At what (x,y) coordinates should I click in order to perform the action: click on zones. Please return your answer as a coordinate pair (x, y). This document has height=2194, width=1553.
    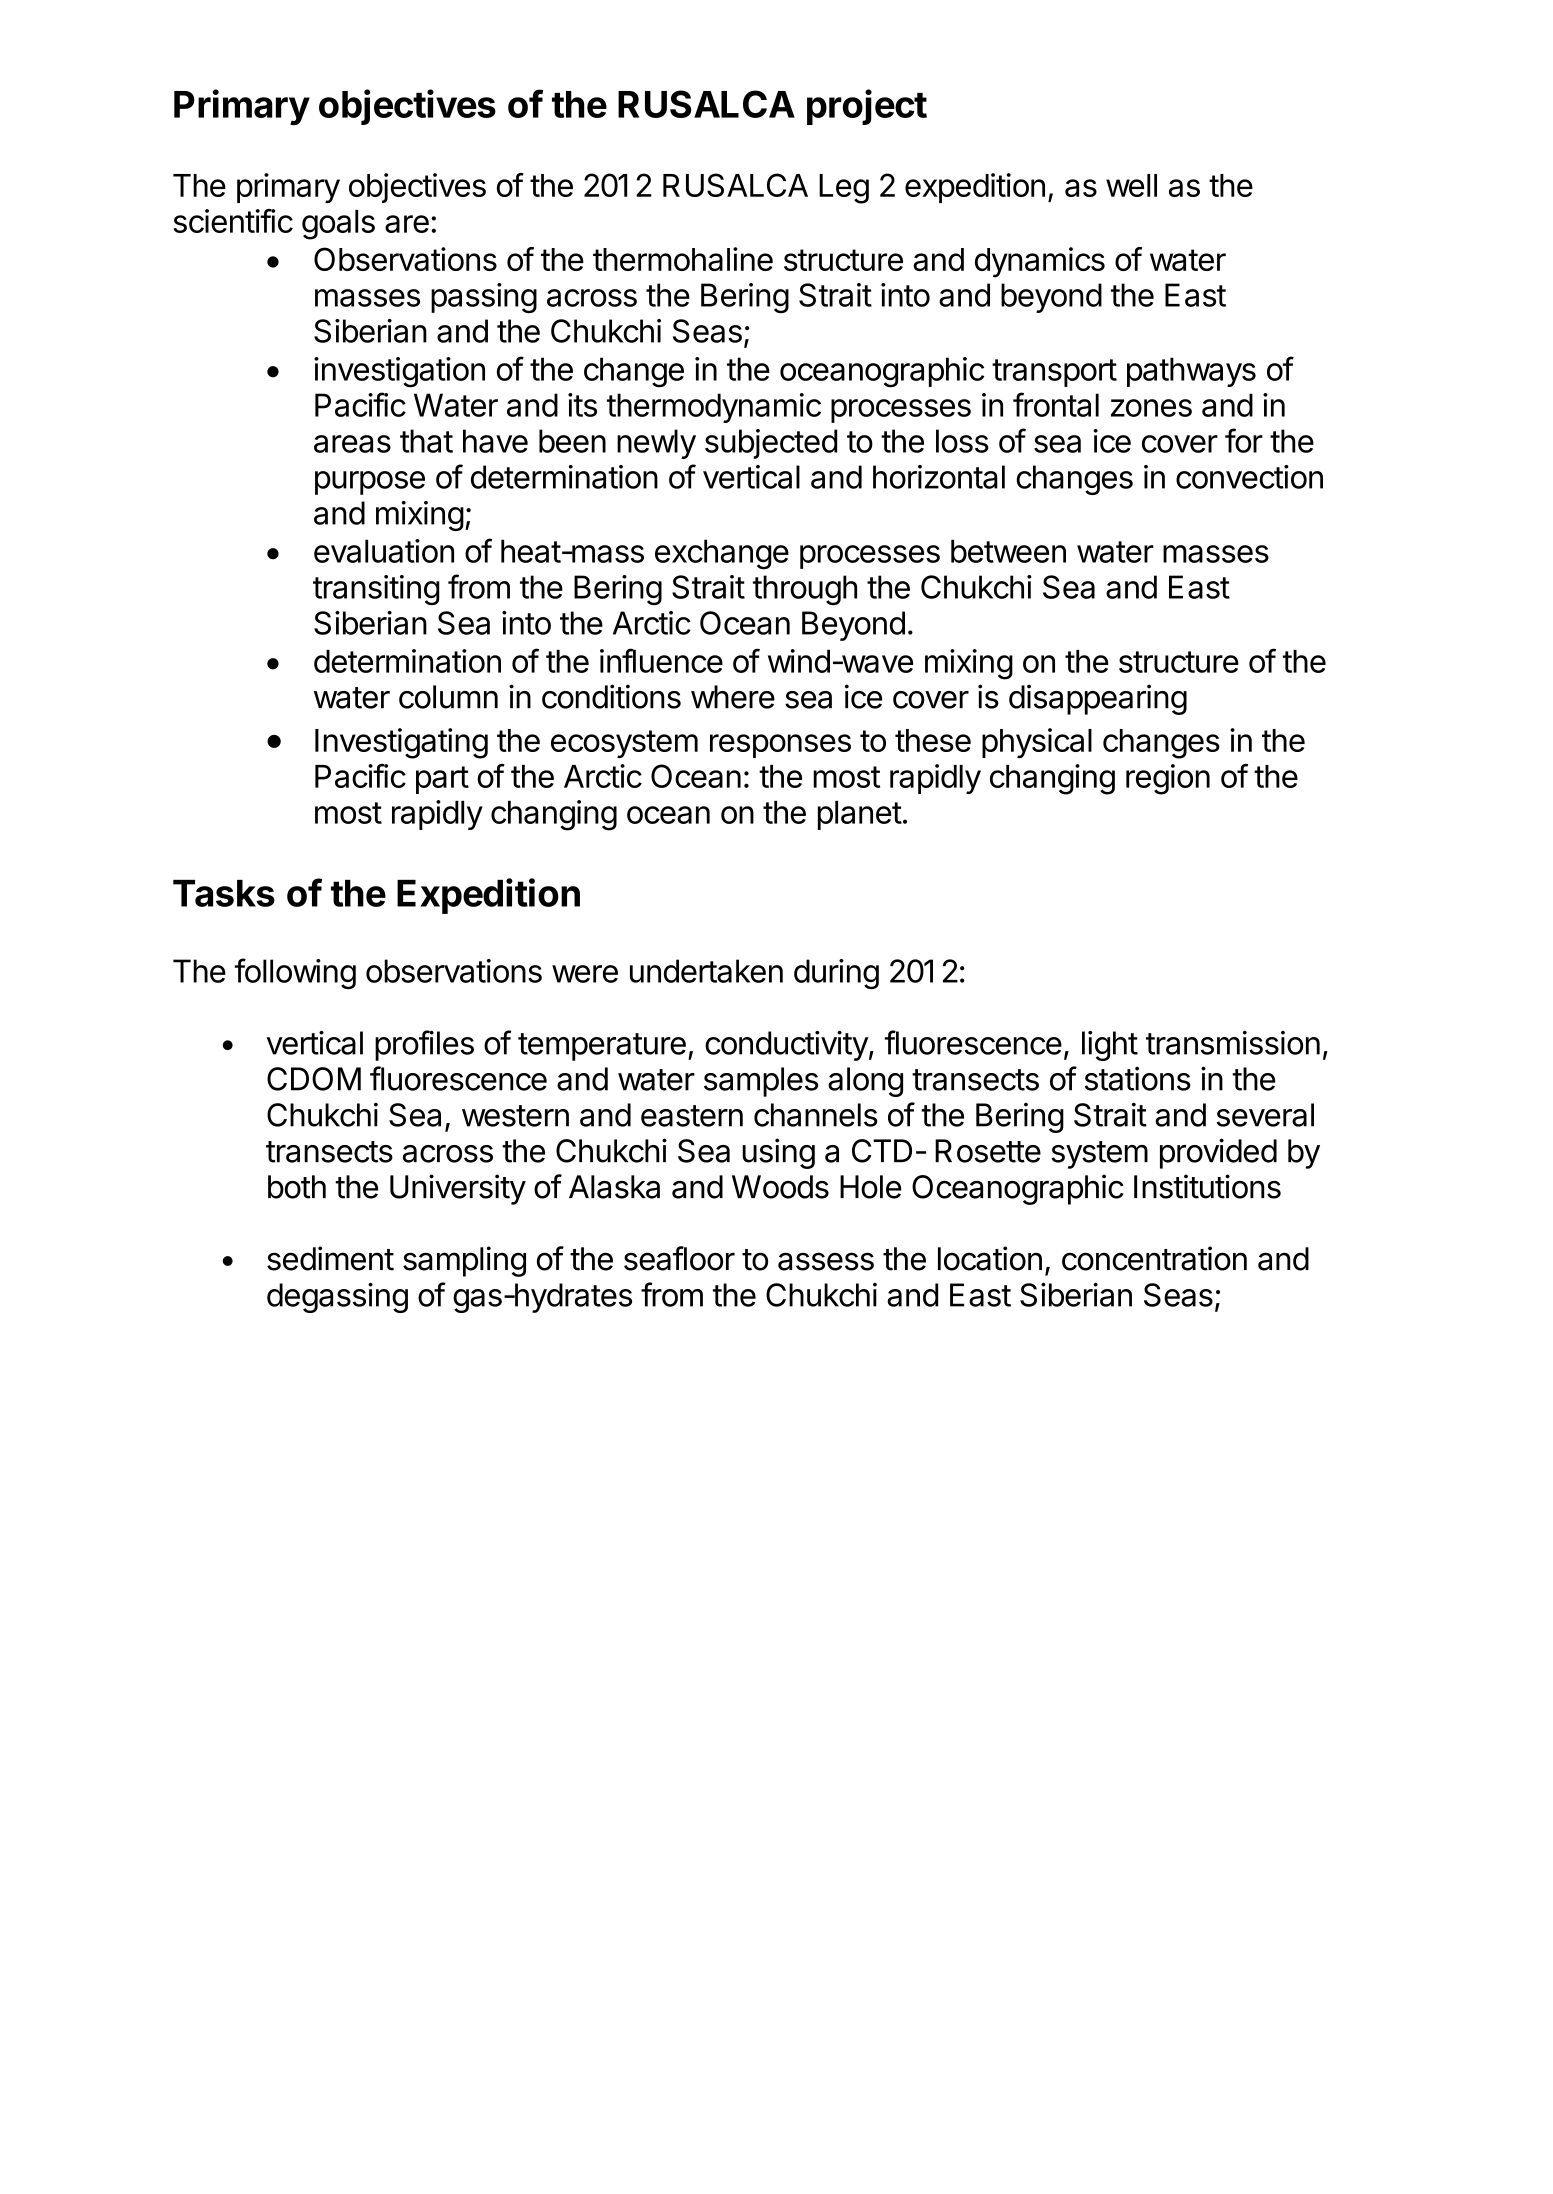
    Looking at the image, I should click on (1151, 408).
